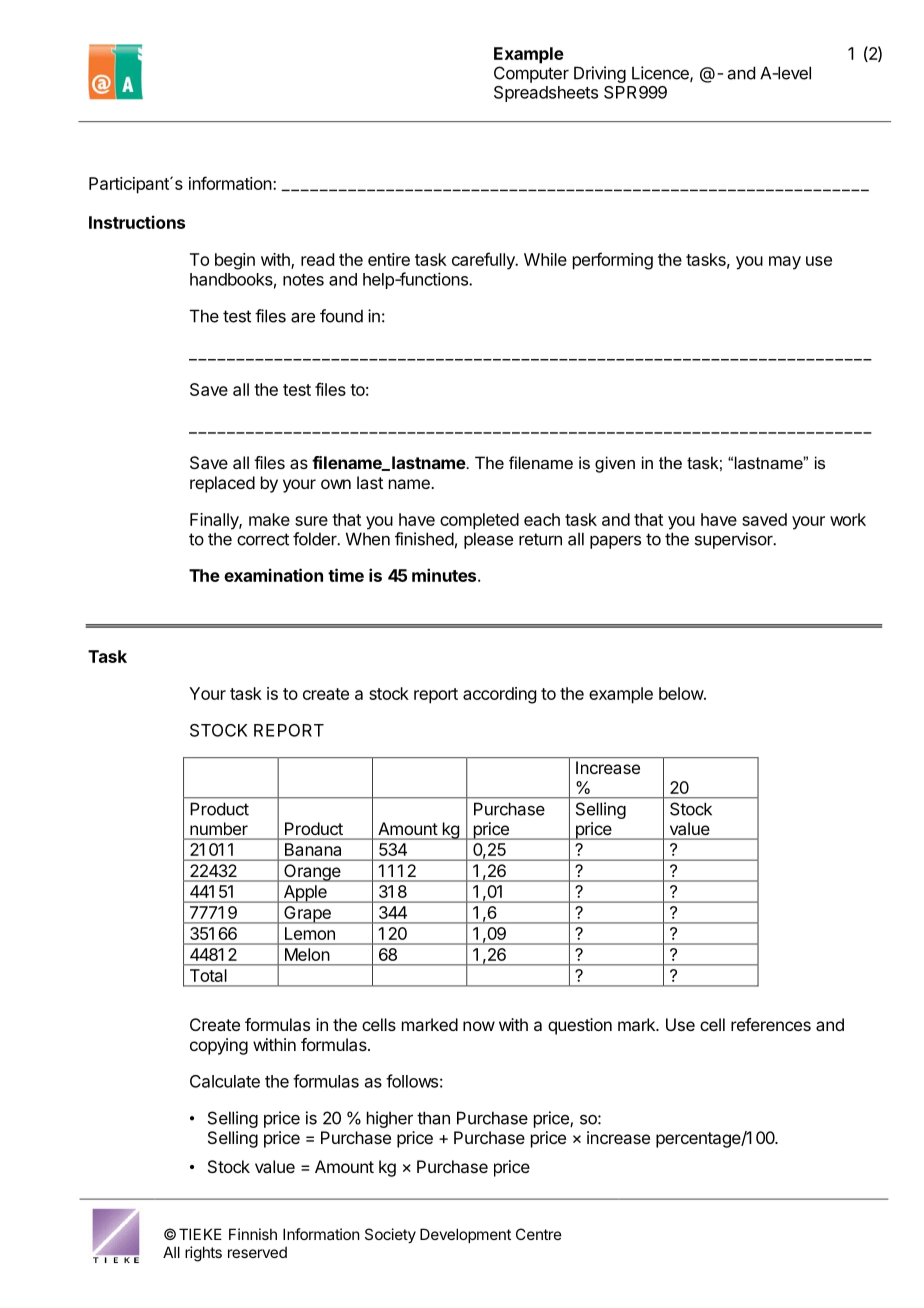 The image size is (924, 1308). I want to click on Instructions, so click(137, 222).
